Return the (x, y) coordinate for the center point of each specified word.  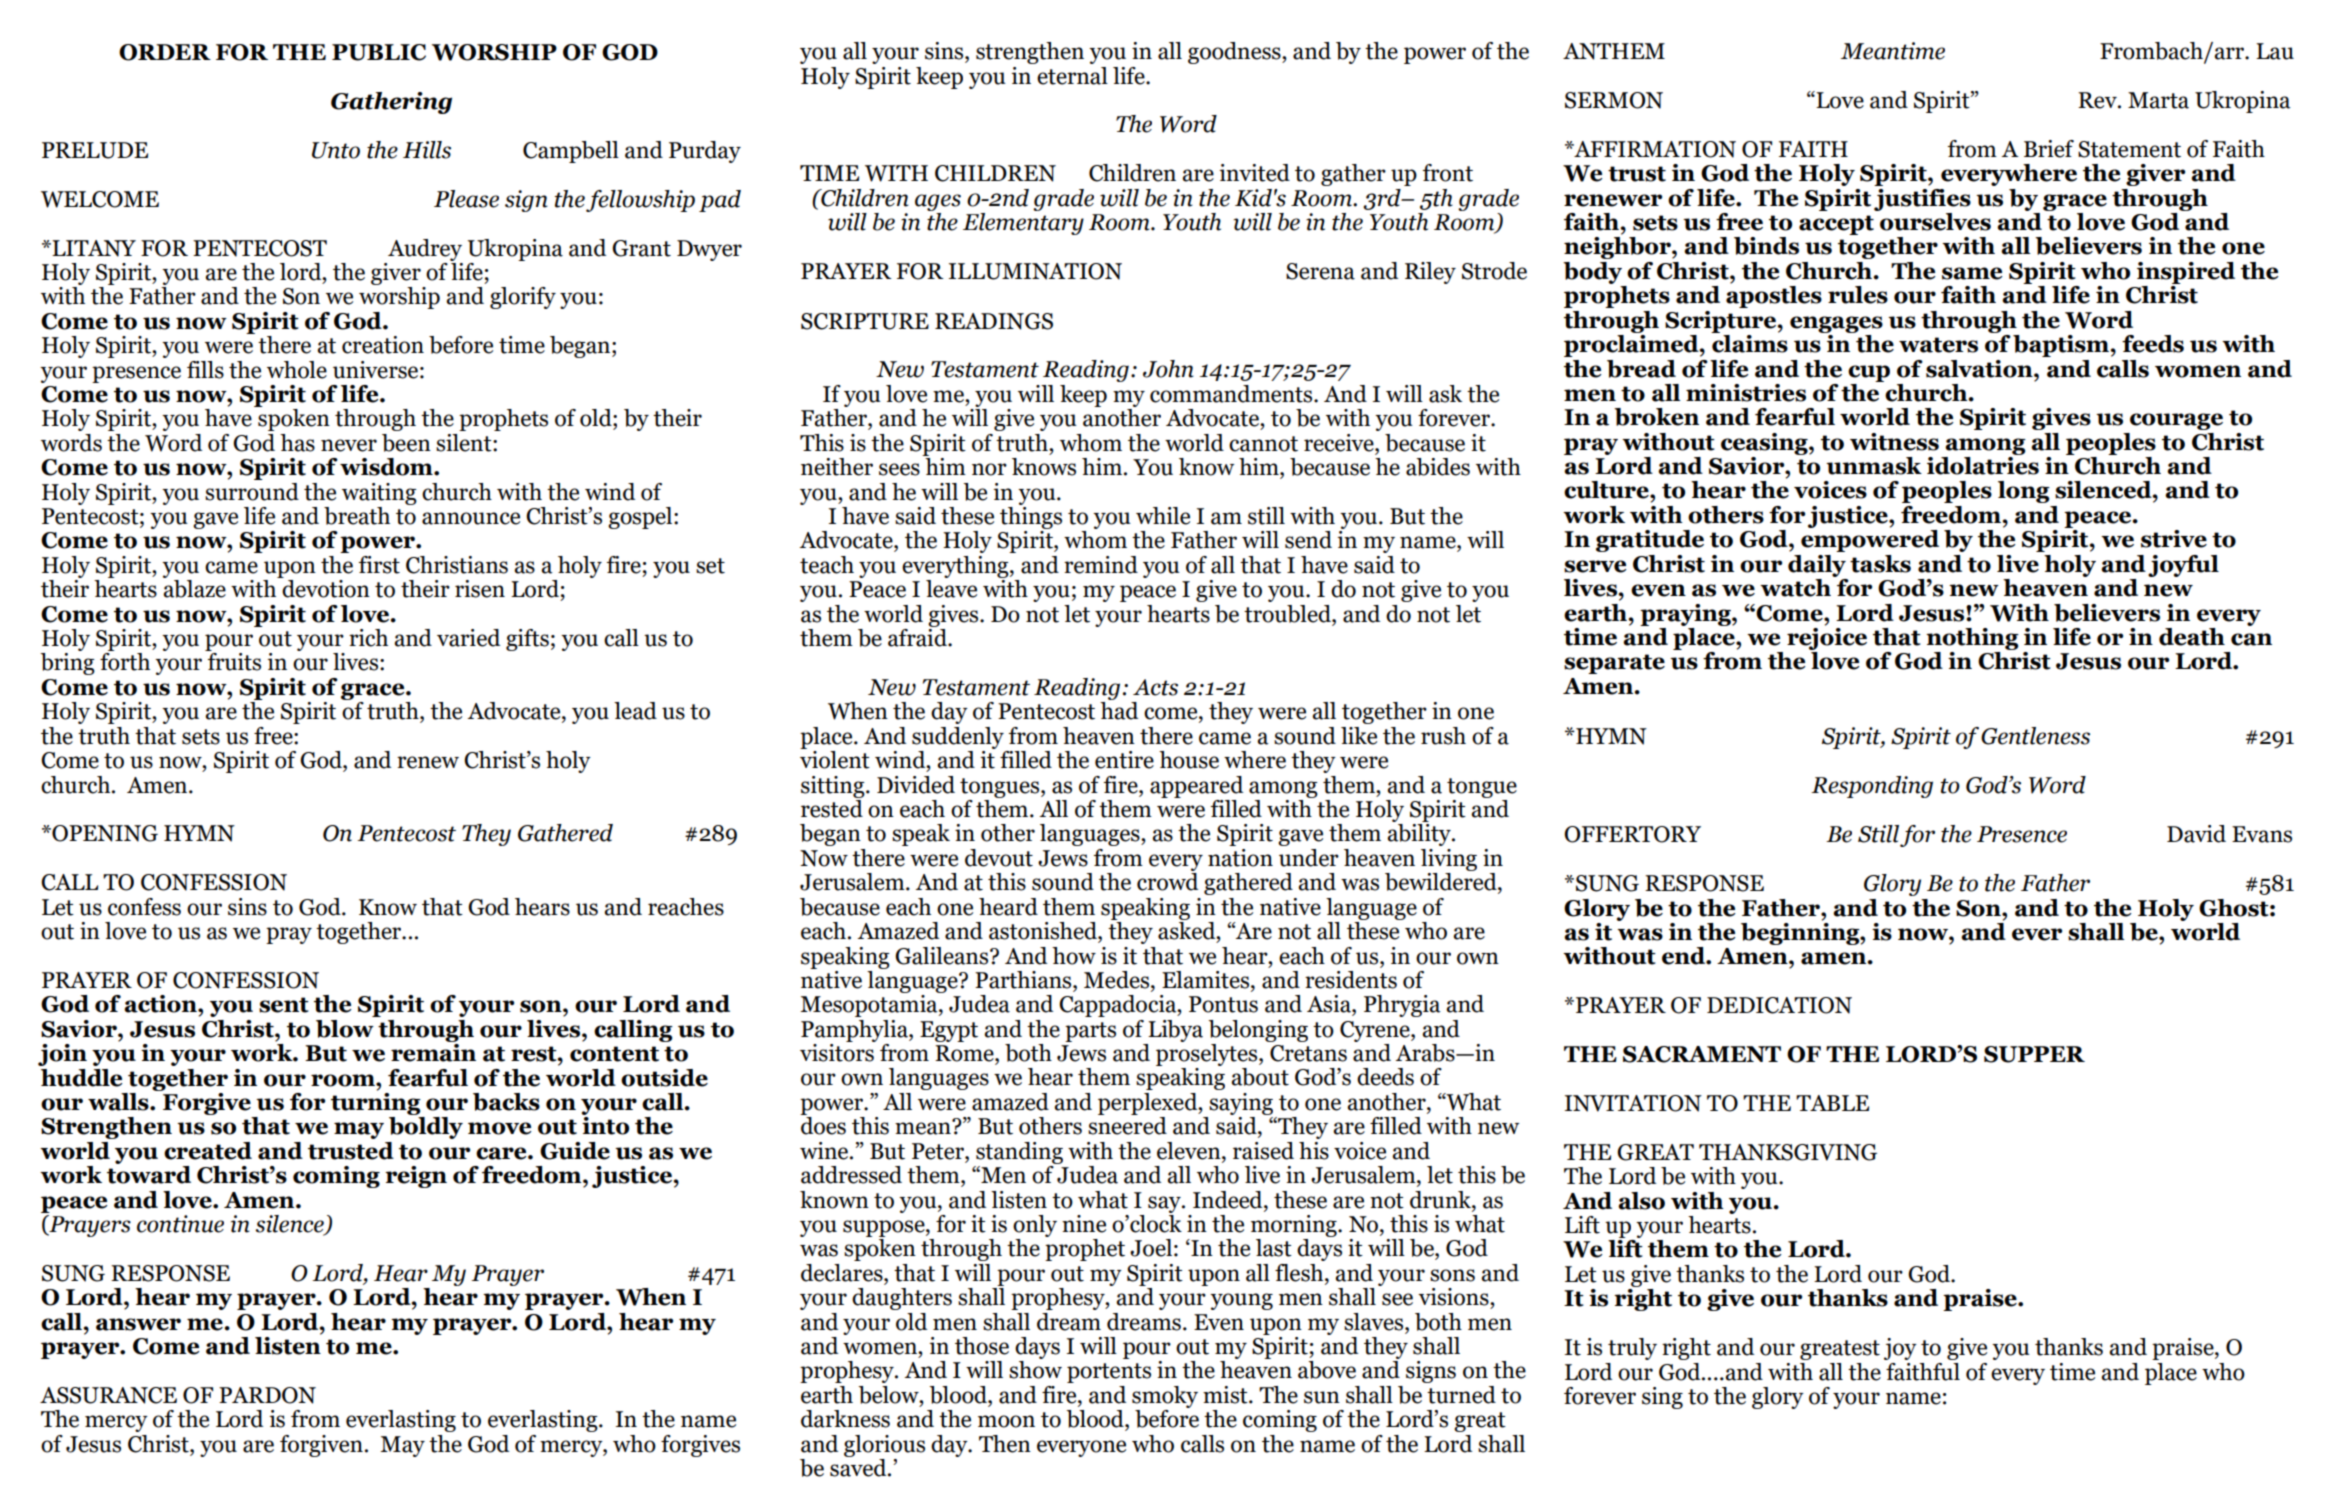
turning (376, 1102)
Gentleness (2035, 736)
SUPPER (2034, 1054)
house (1189, 760)
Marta (2158, 100)
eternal (1072, 76)
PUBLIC (379, 52)
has (297, 443)
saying (1241, 1104)
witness (1894, 442)
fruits (234, 662)
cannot (1263, 444)
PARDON (267, 1395)
